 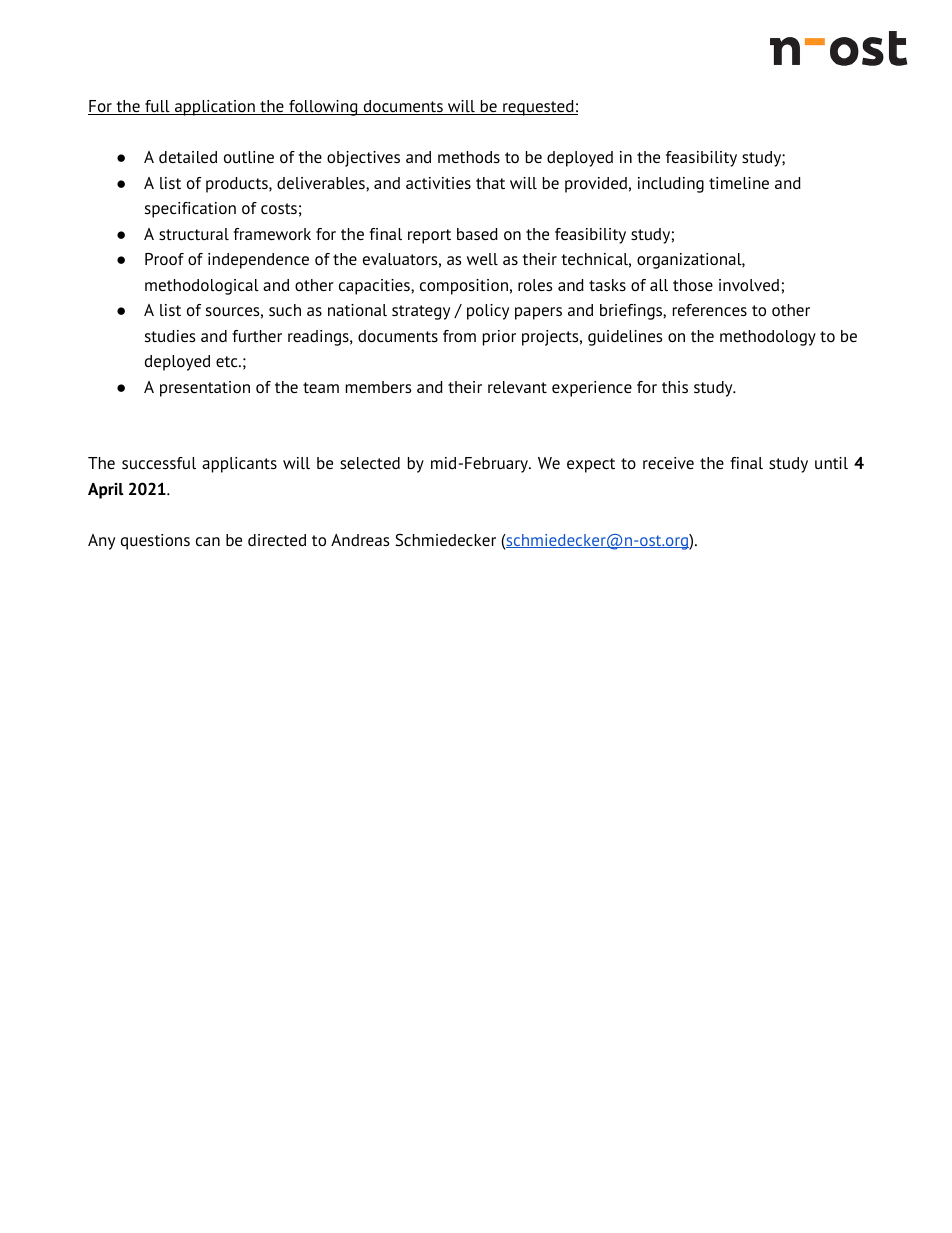 What do you see at coordinates (170, 336) in the screenshot?
I see `studies` at bounding box center [170, 336].
